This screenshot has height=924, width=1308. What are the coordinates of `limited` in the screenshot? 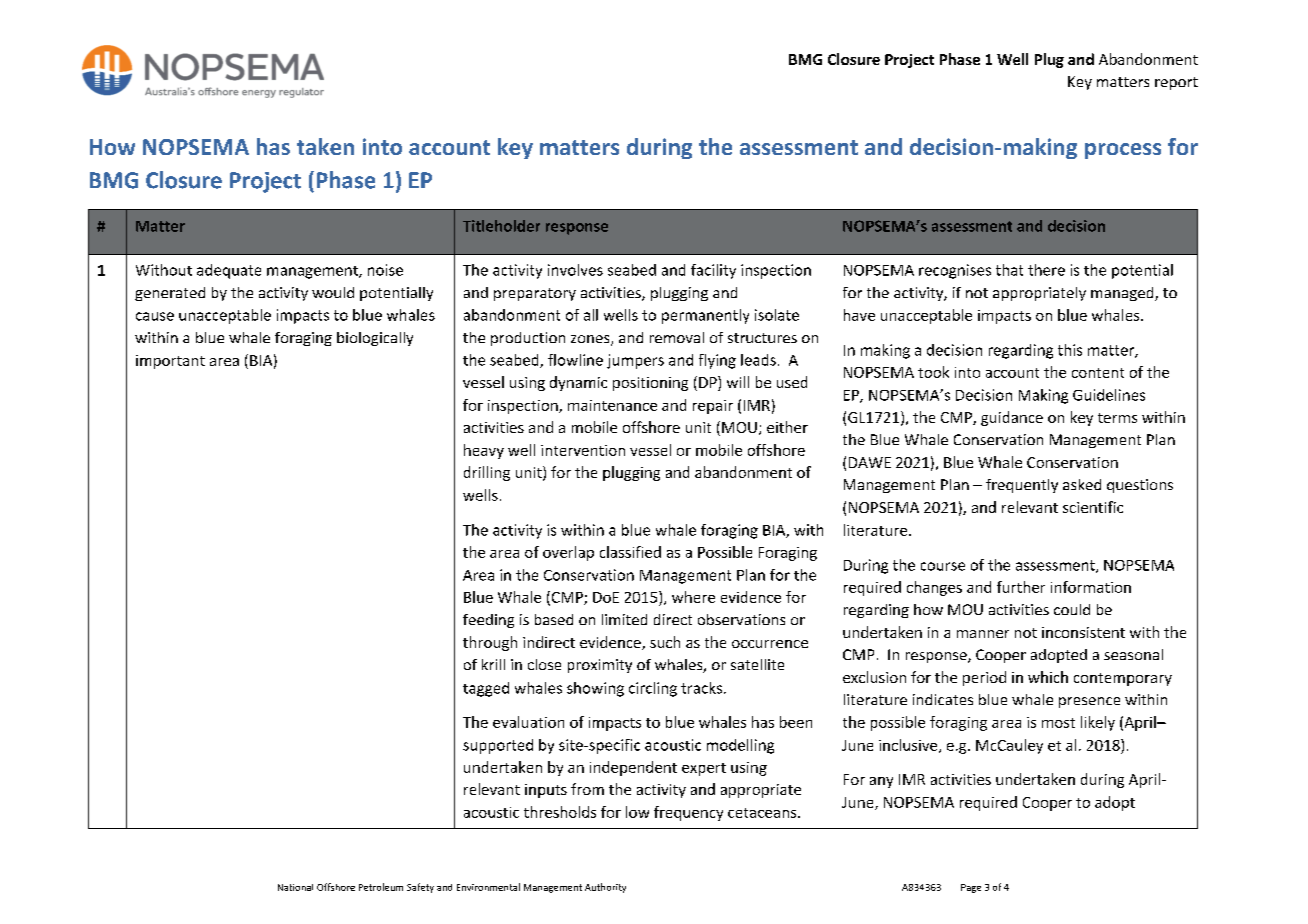 It's located at (624, 619).
